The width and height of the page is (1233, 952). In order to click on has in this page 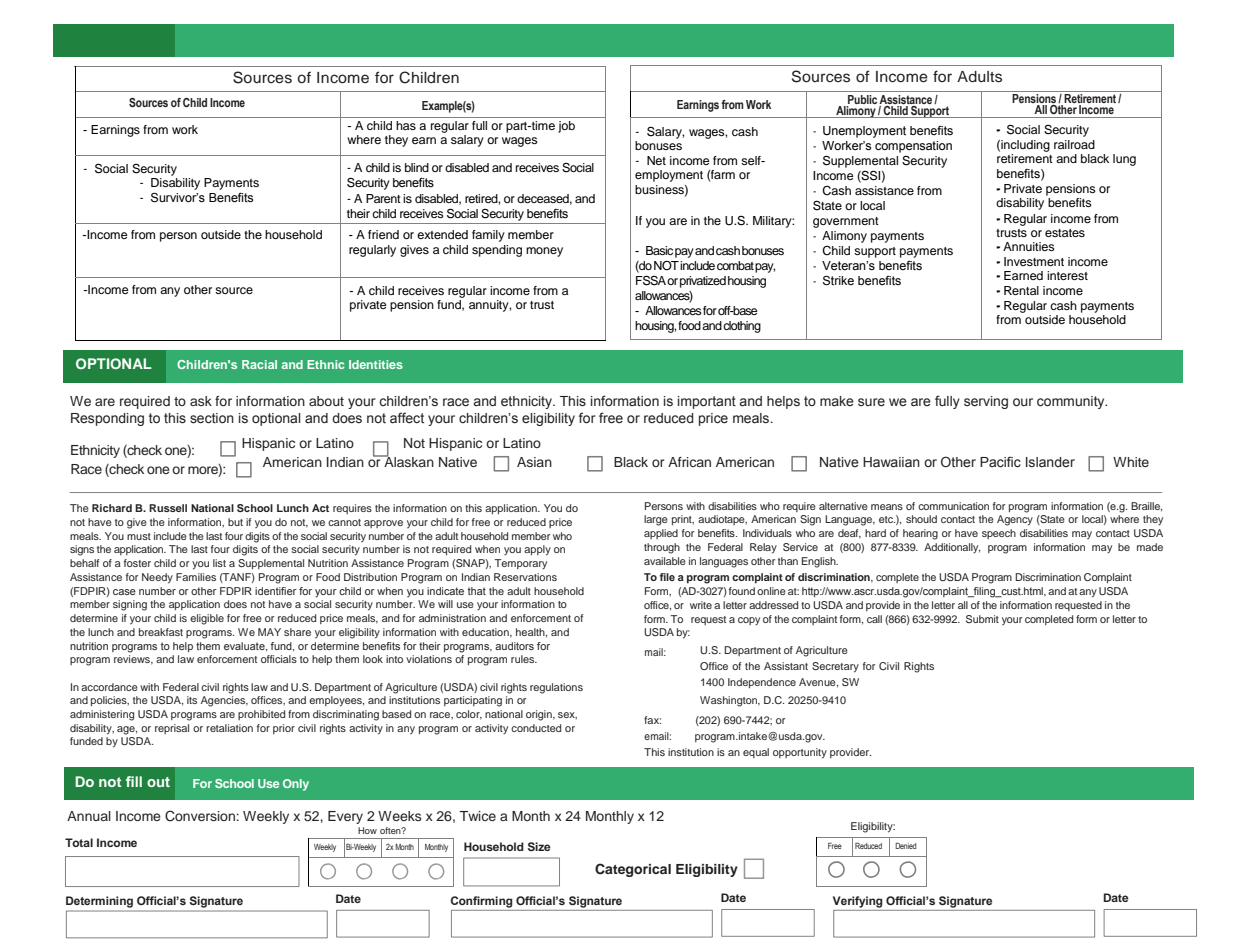, I will do `click(406, 125)`.
